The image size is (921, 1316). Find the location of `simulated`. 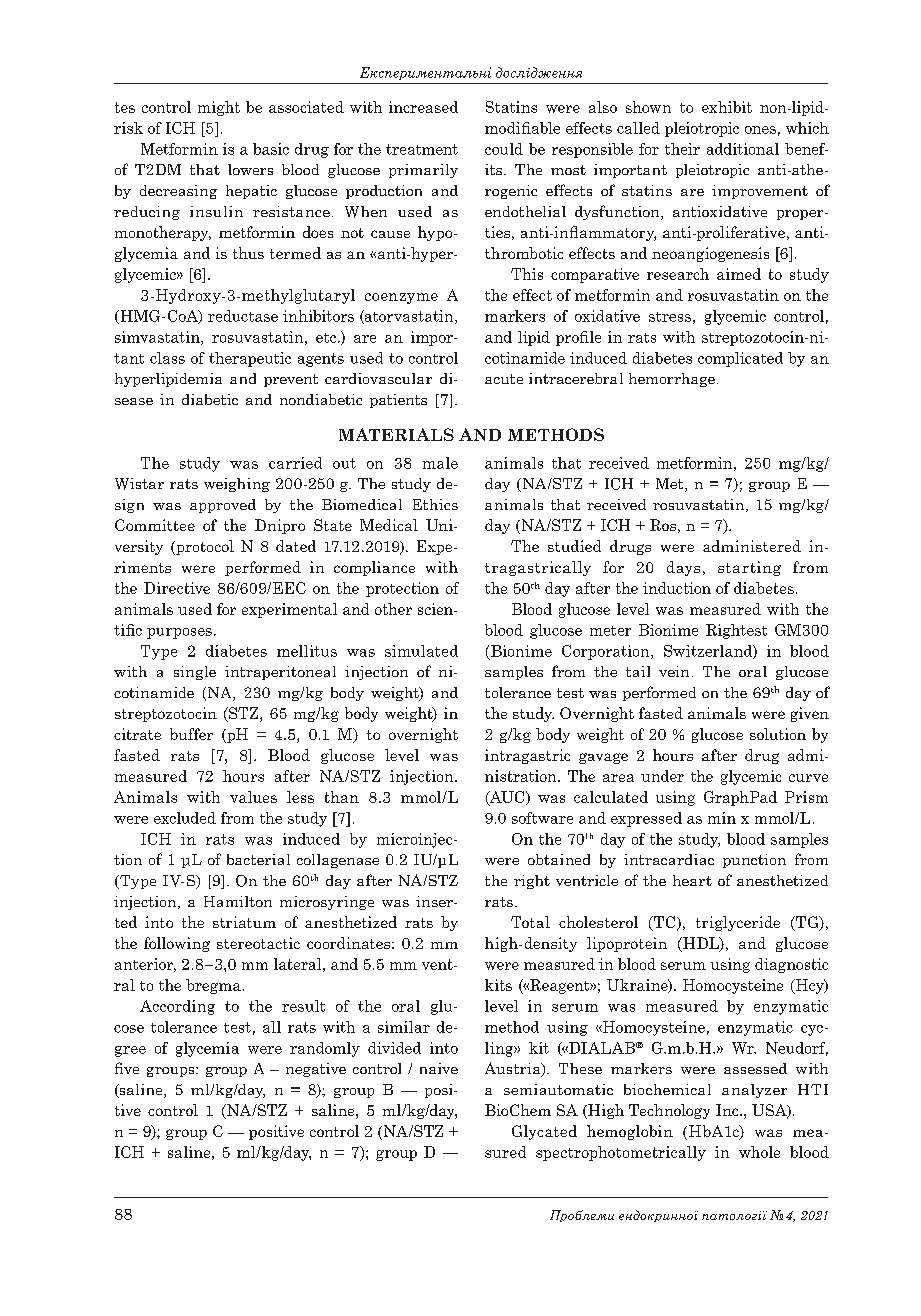

simulated is located at coordinates (421, 651).
